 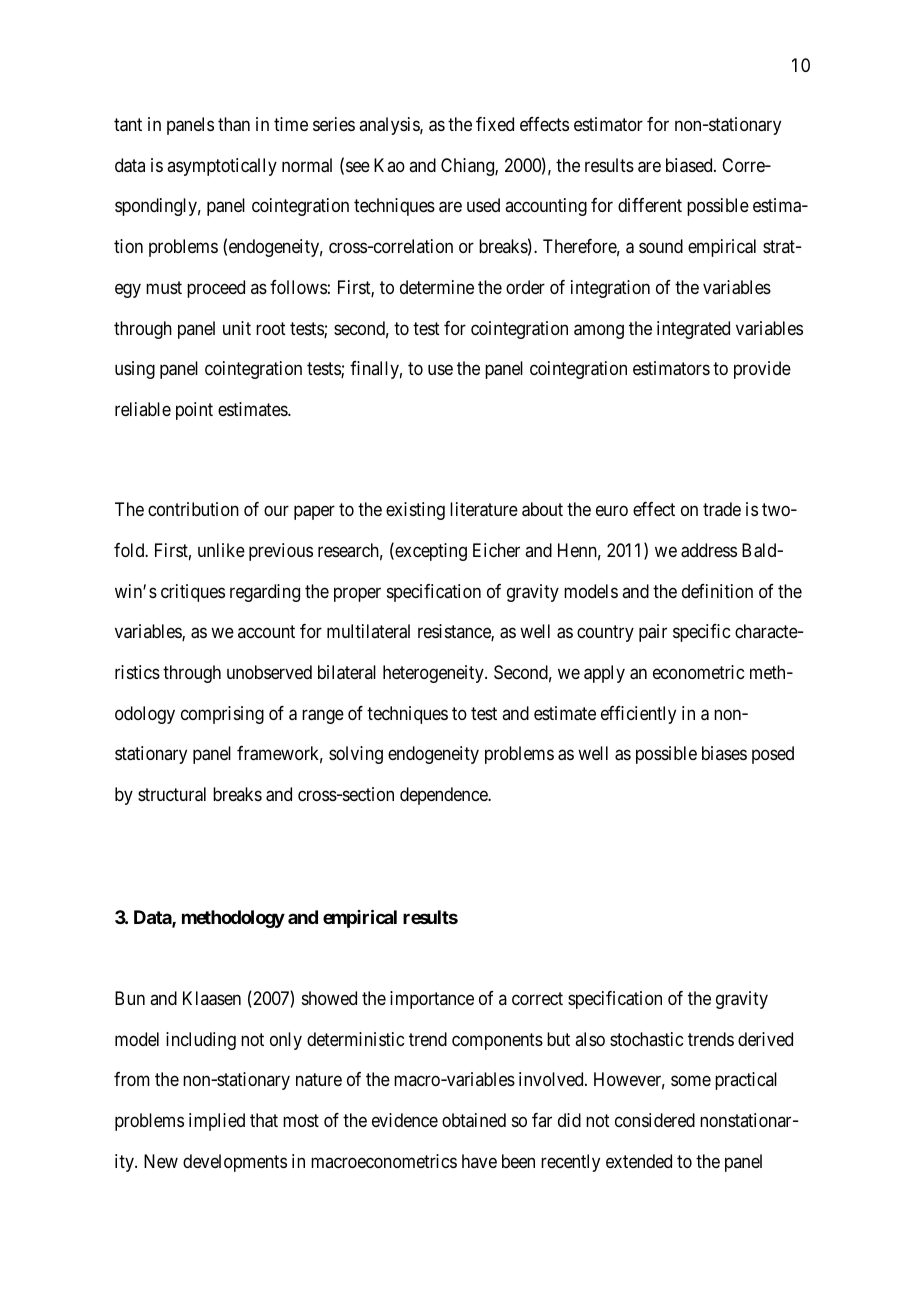 What do you see at coordinates (495, 124) in the document?
I see `fixed` at bounding box center [495, 124].
